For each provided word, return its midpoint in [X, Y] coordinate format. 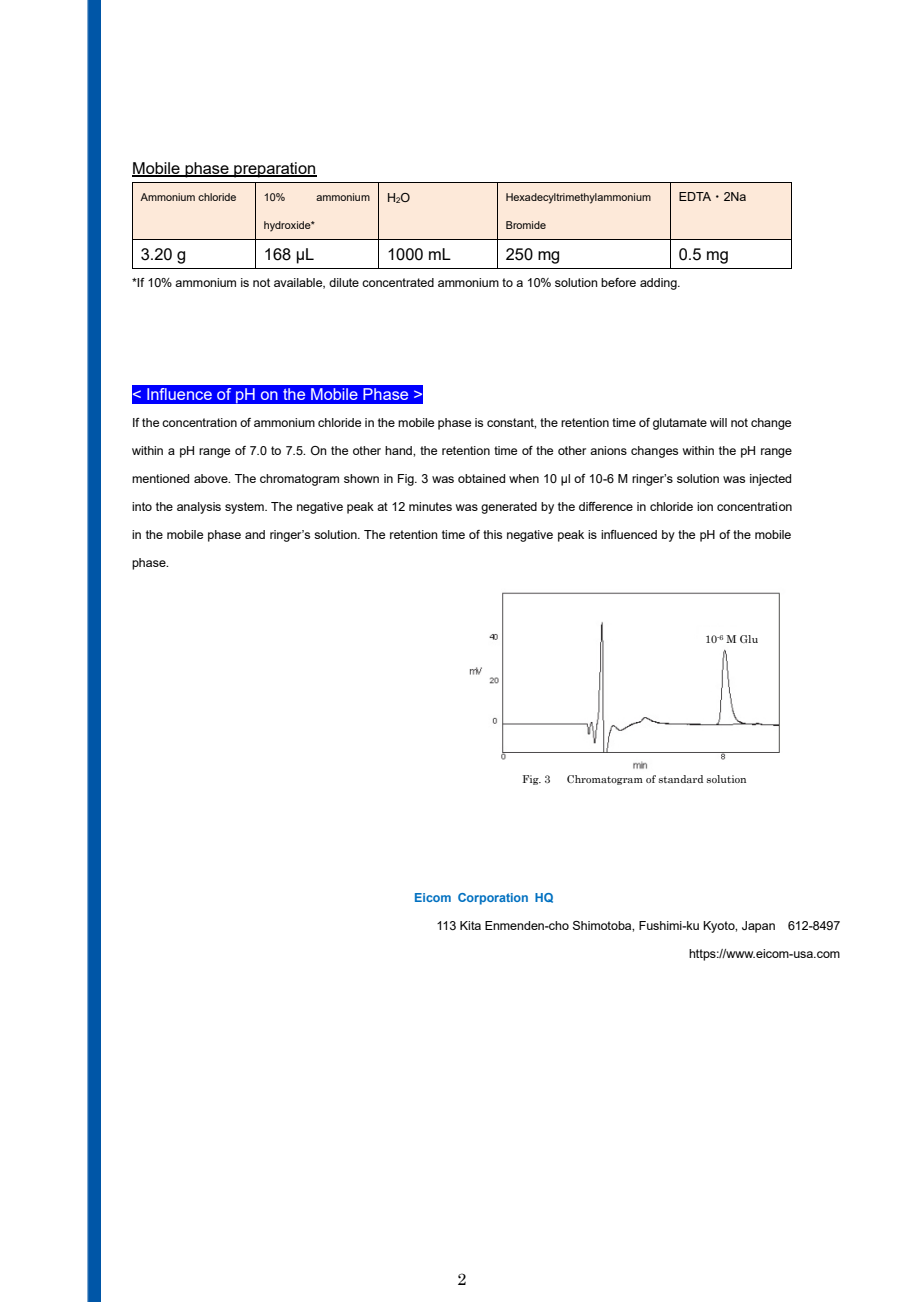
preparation [274, 170]
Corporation [493, 899]
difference [606, 506]
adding [659, 284]
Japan [758, 927]
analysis [199, 508]
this [492, 534]
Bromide [526, 225]
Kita [470, 925]
